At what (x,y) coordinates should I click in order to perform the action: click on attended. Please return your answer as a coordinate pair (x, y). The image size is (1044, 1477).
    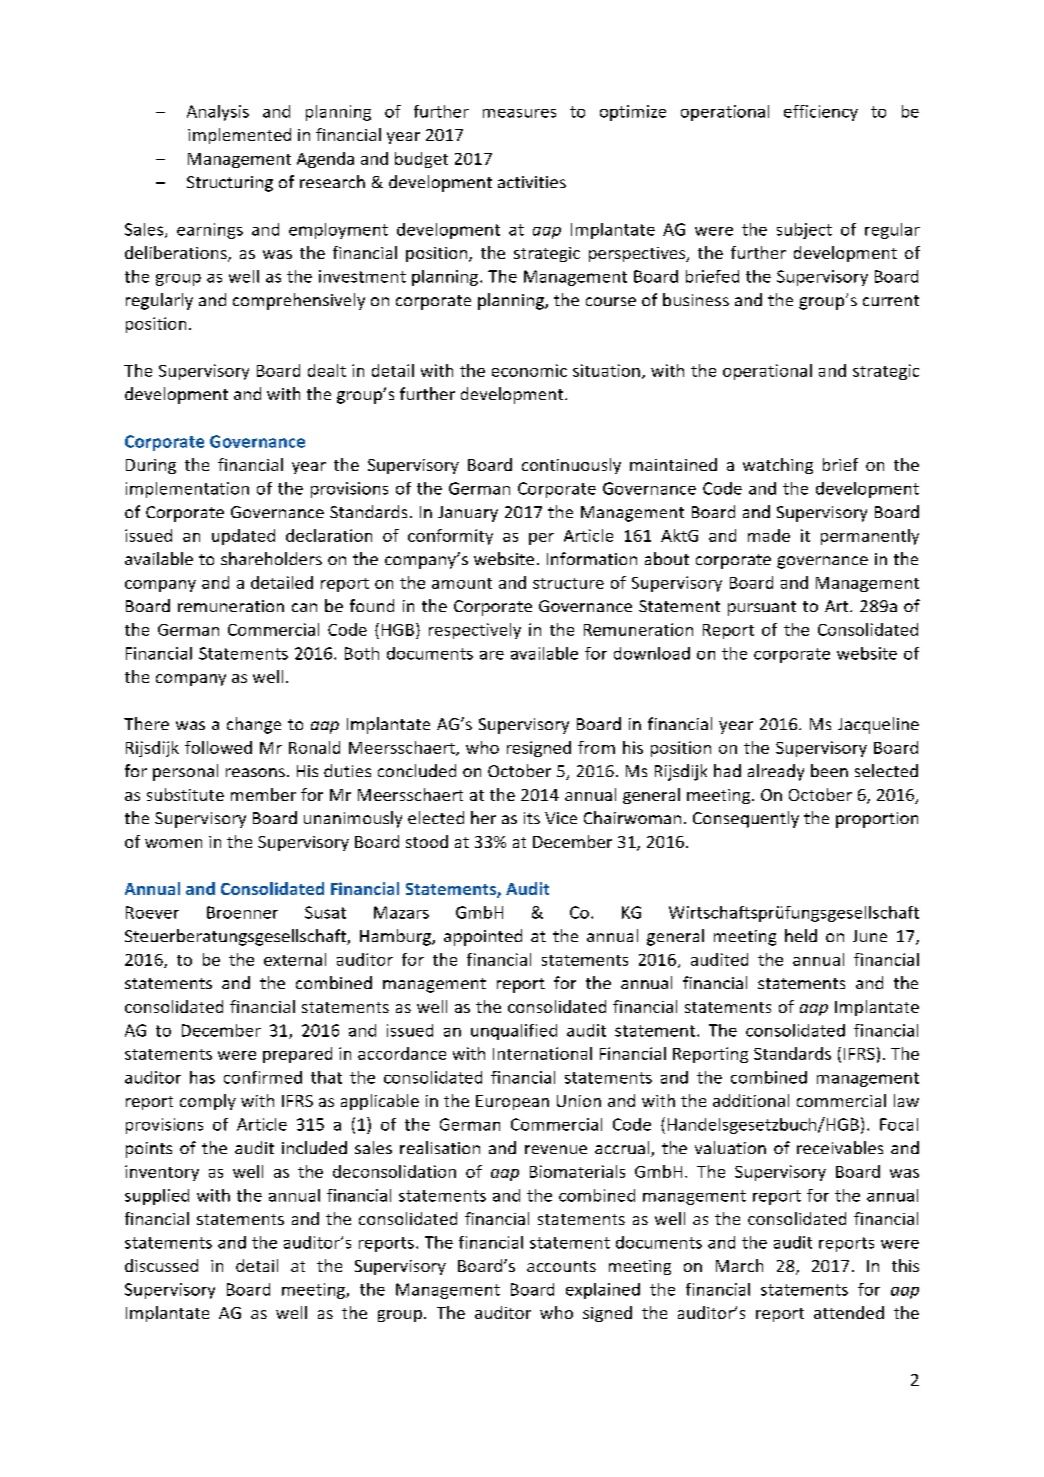
    Looking at the image, I should click on (849, 1312).
